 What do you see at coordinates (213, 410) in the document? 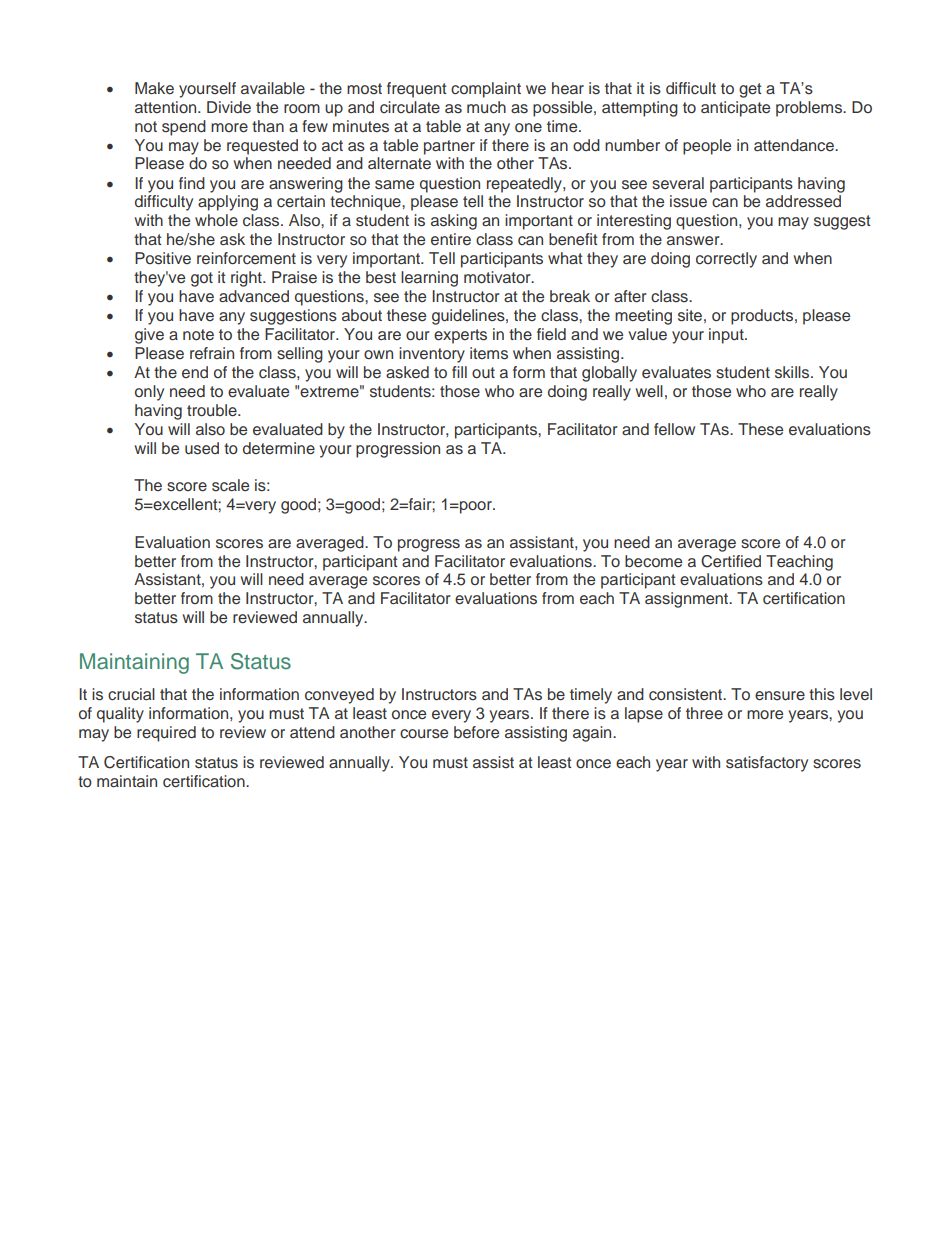
I see `trouble` at bounding box center [213, 410].
